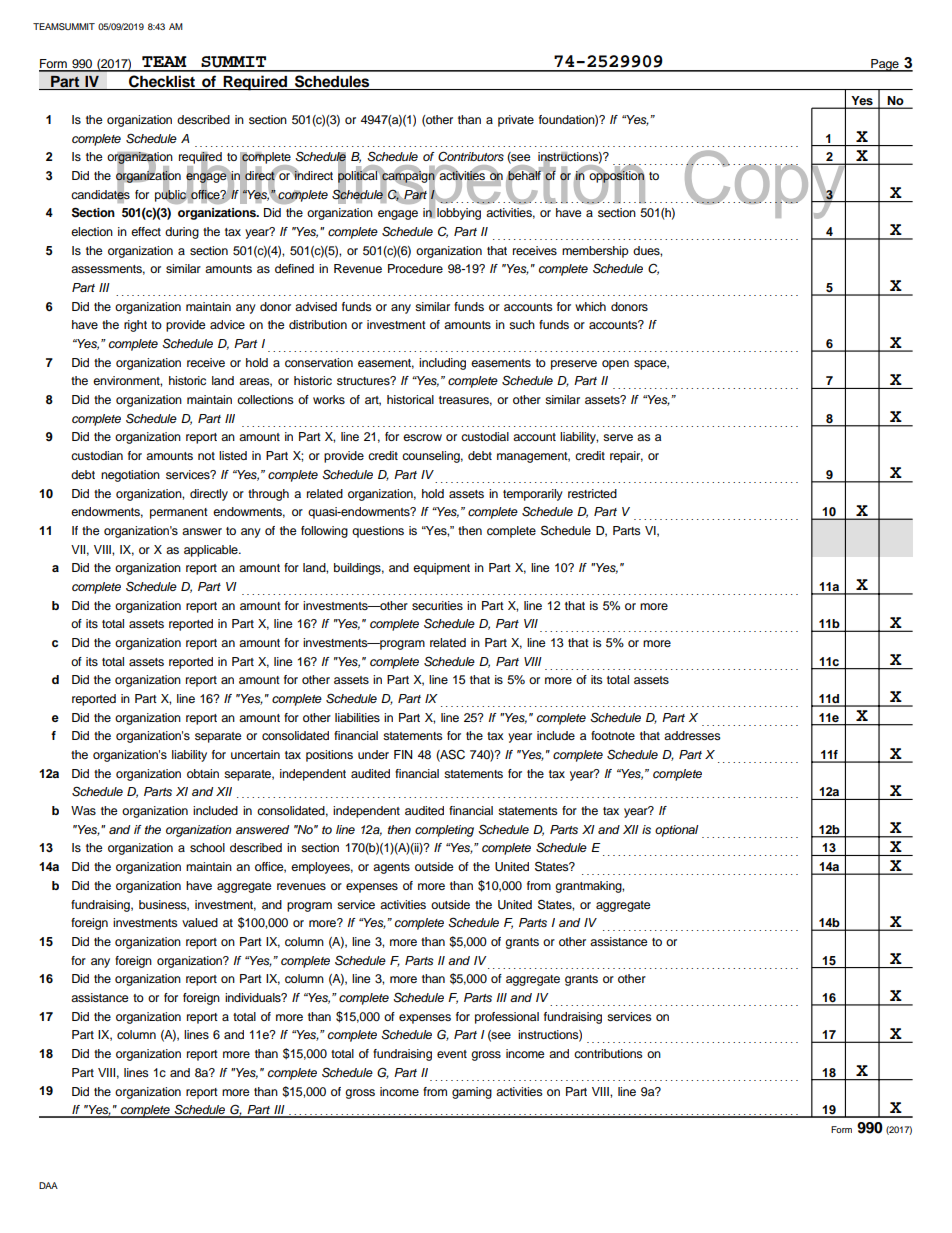 Image resolution: width=952 pixels, height=1233 pixels. Describe the element at coordinates (442, 364) in the screenshot. I see `including` at that location.
